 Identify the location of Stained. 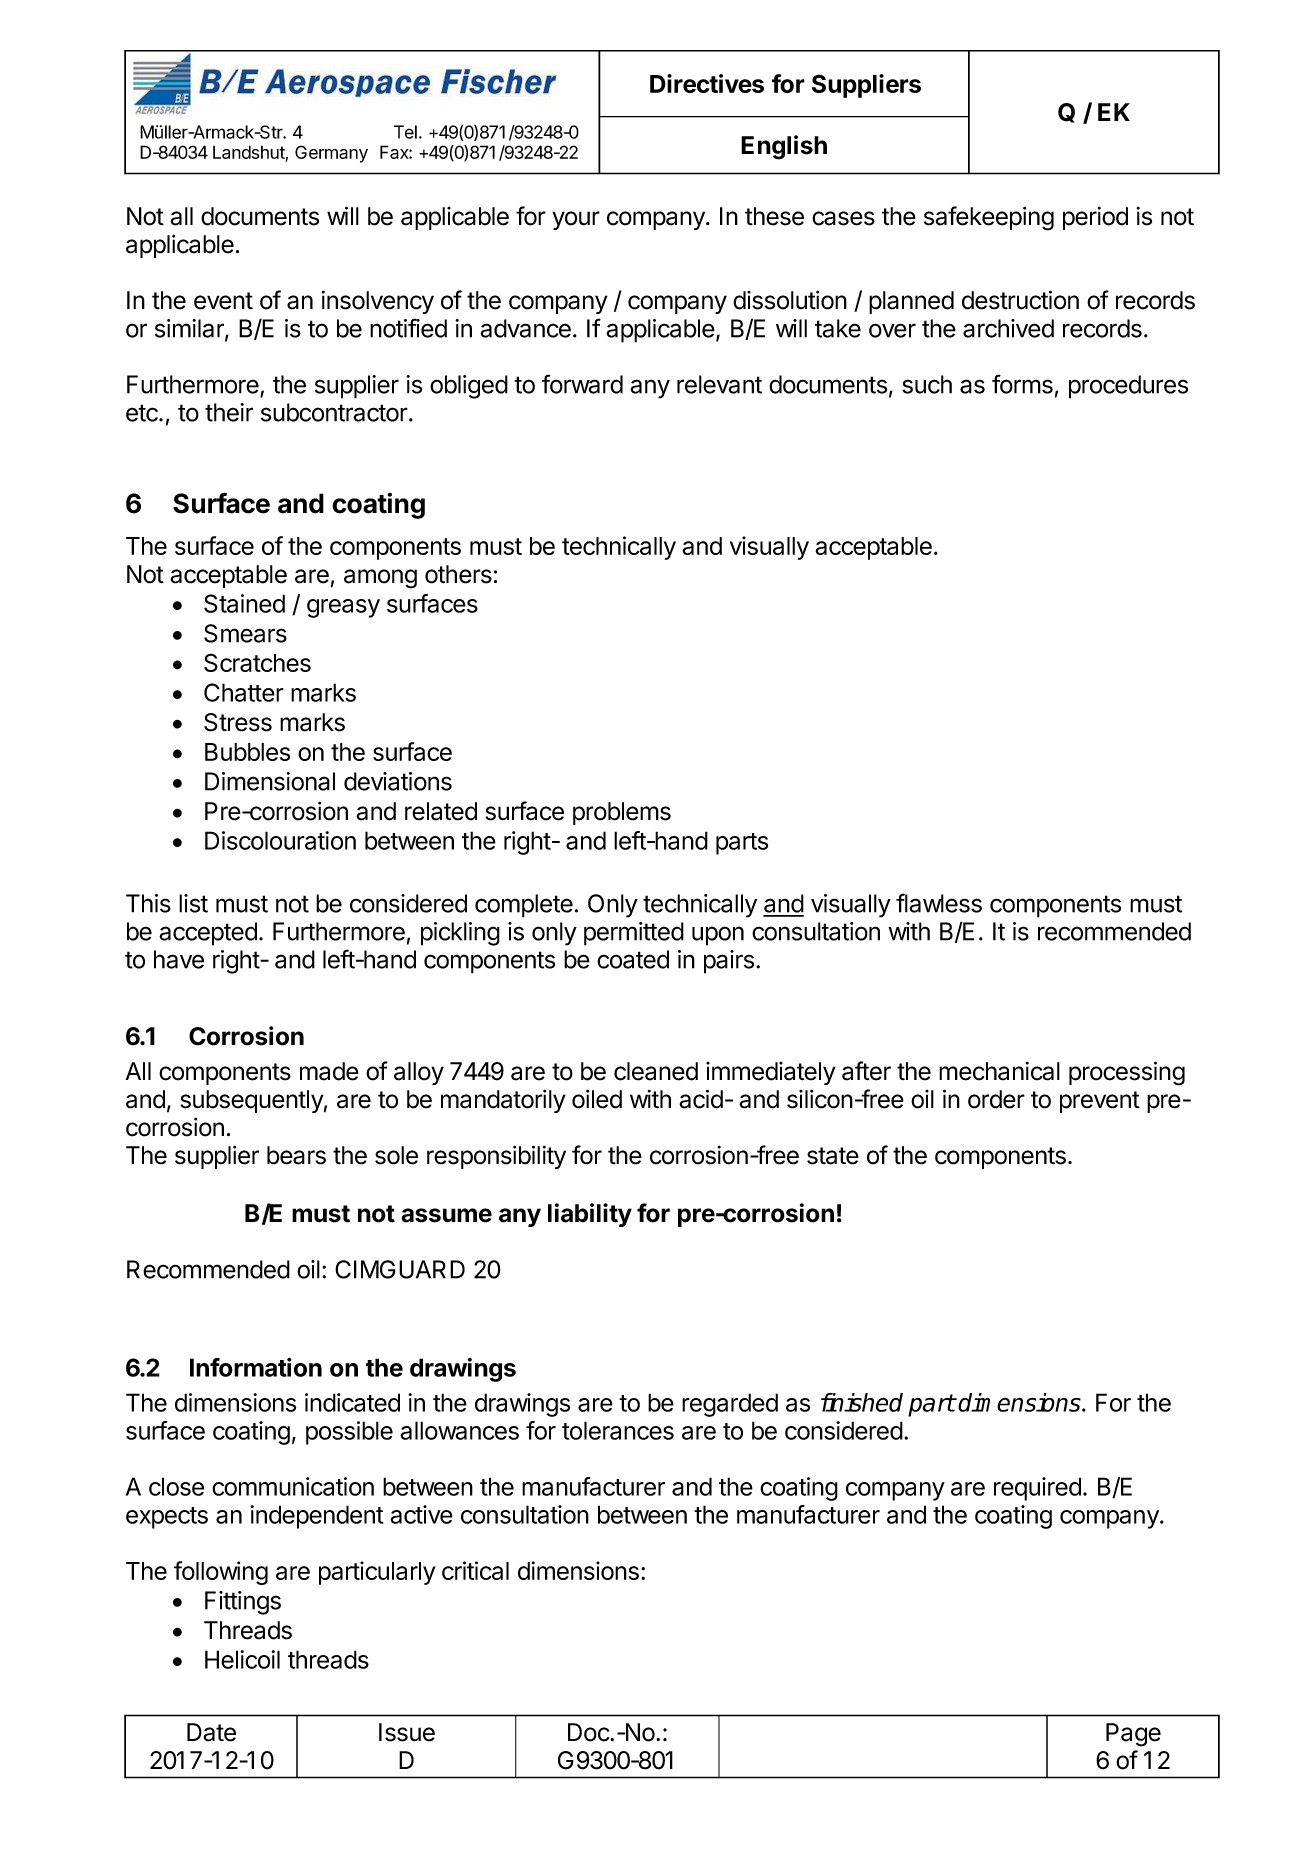
(244, 603).
